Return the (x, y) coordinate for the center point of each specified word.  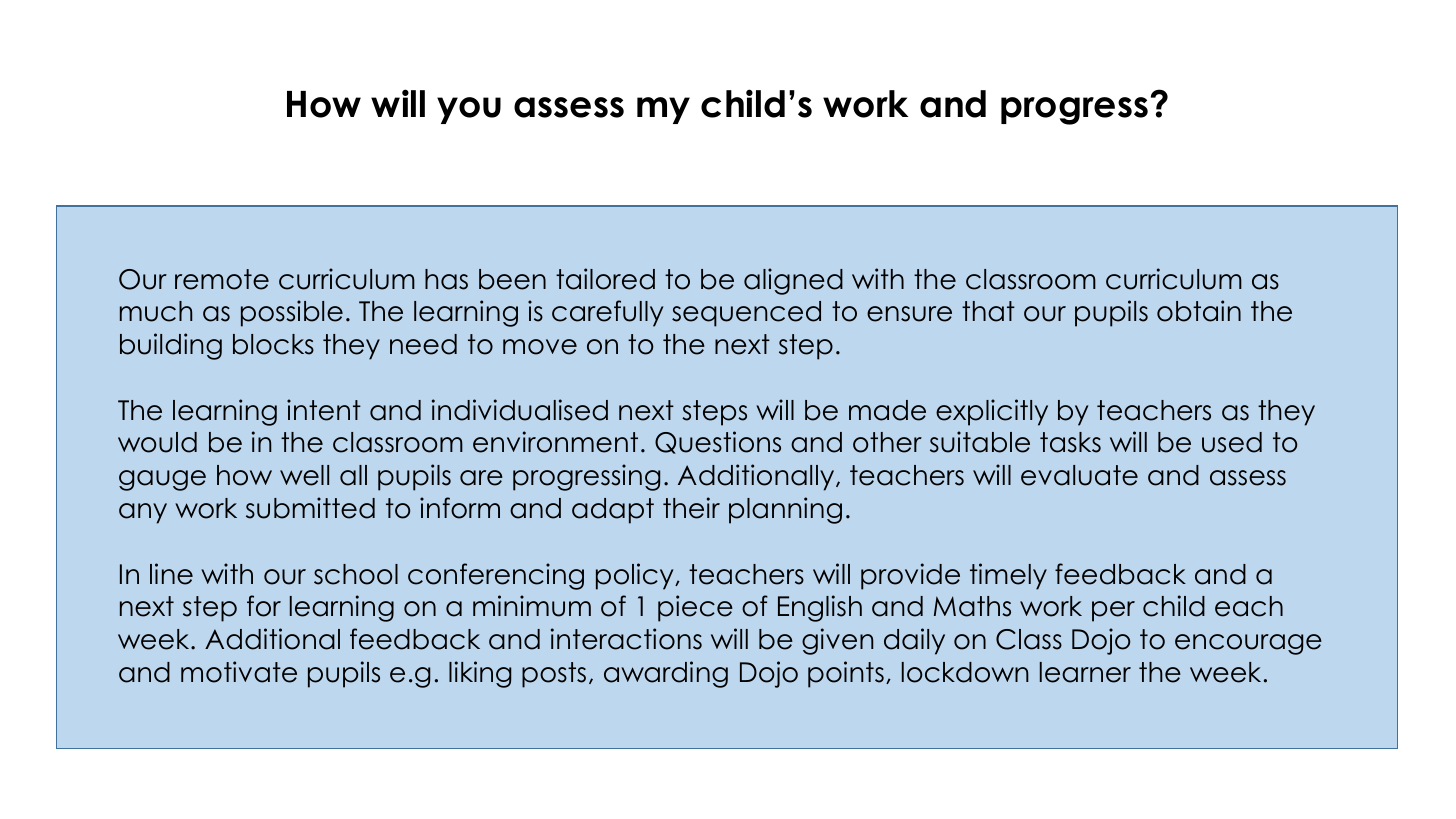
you (469, 110)
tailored (605, 279)
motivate (239, 672)
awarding (666, 674)
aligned (793, 281)
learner (1085, 672)
